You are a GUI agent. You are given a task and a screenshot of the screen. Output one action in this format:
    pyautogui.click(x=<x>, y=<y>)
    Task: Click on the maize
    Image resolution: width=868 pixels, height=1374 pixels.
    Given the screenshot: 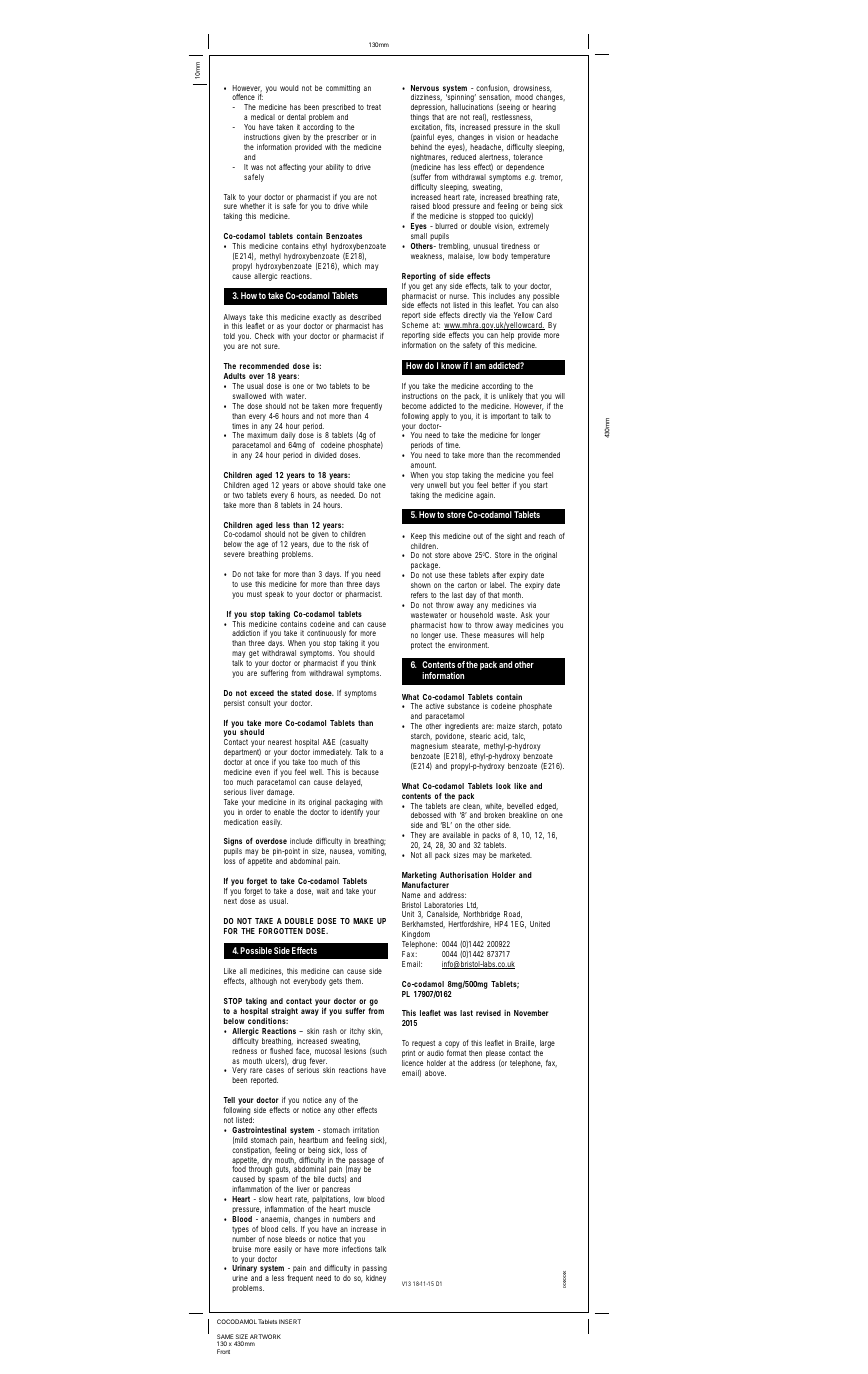 What is the action you would take?
    pyautogui.click(x=506, y=726)
